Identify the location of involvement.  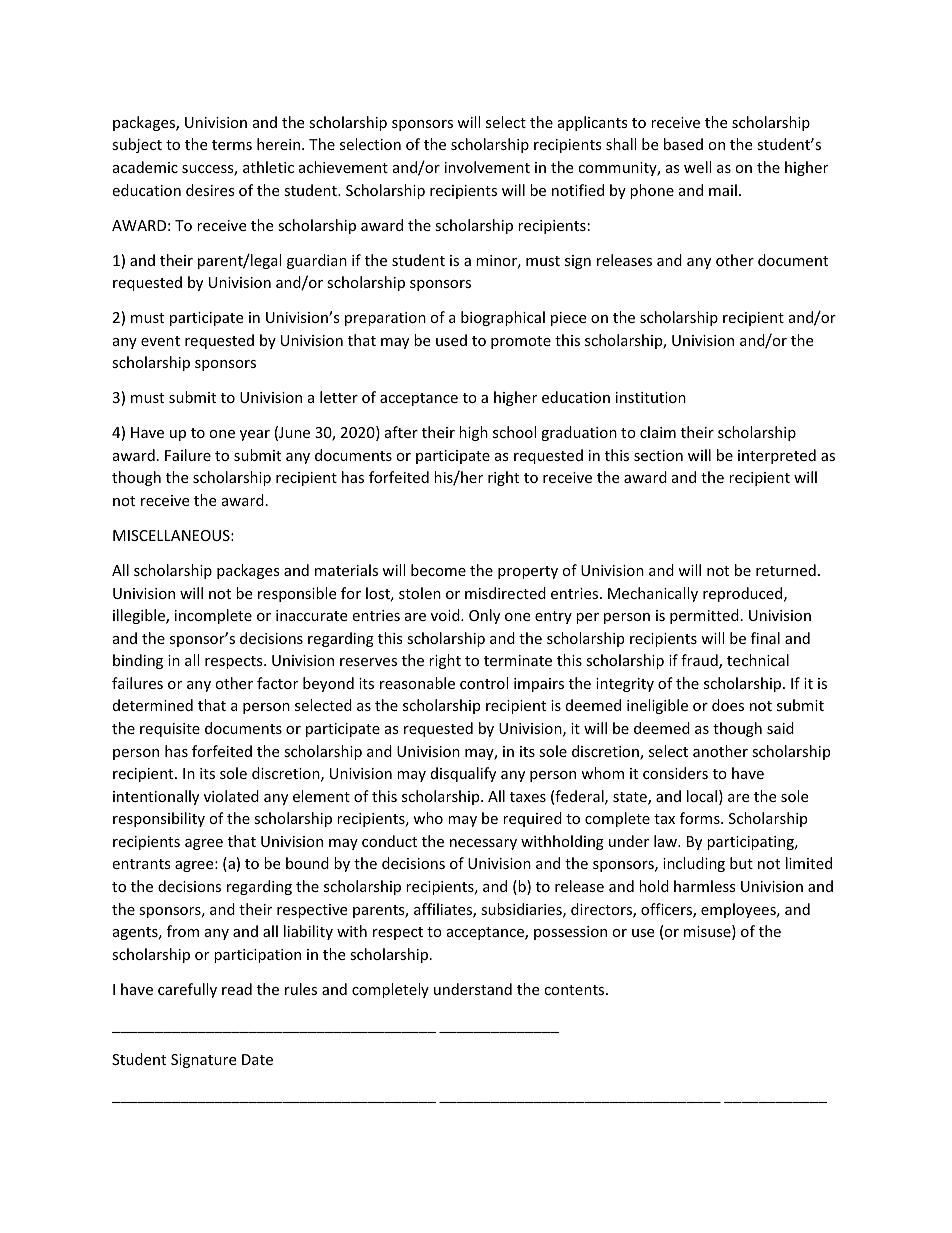
(487, 167).
